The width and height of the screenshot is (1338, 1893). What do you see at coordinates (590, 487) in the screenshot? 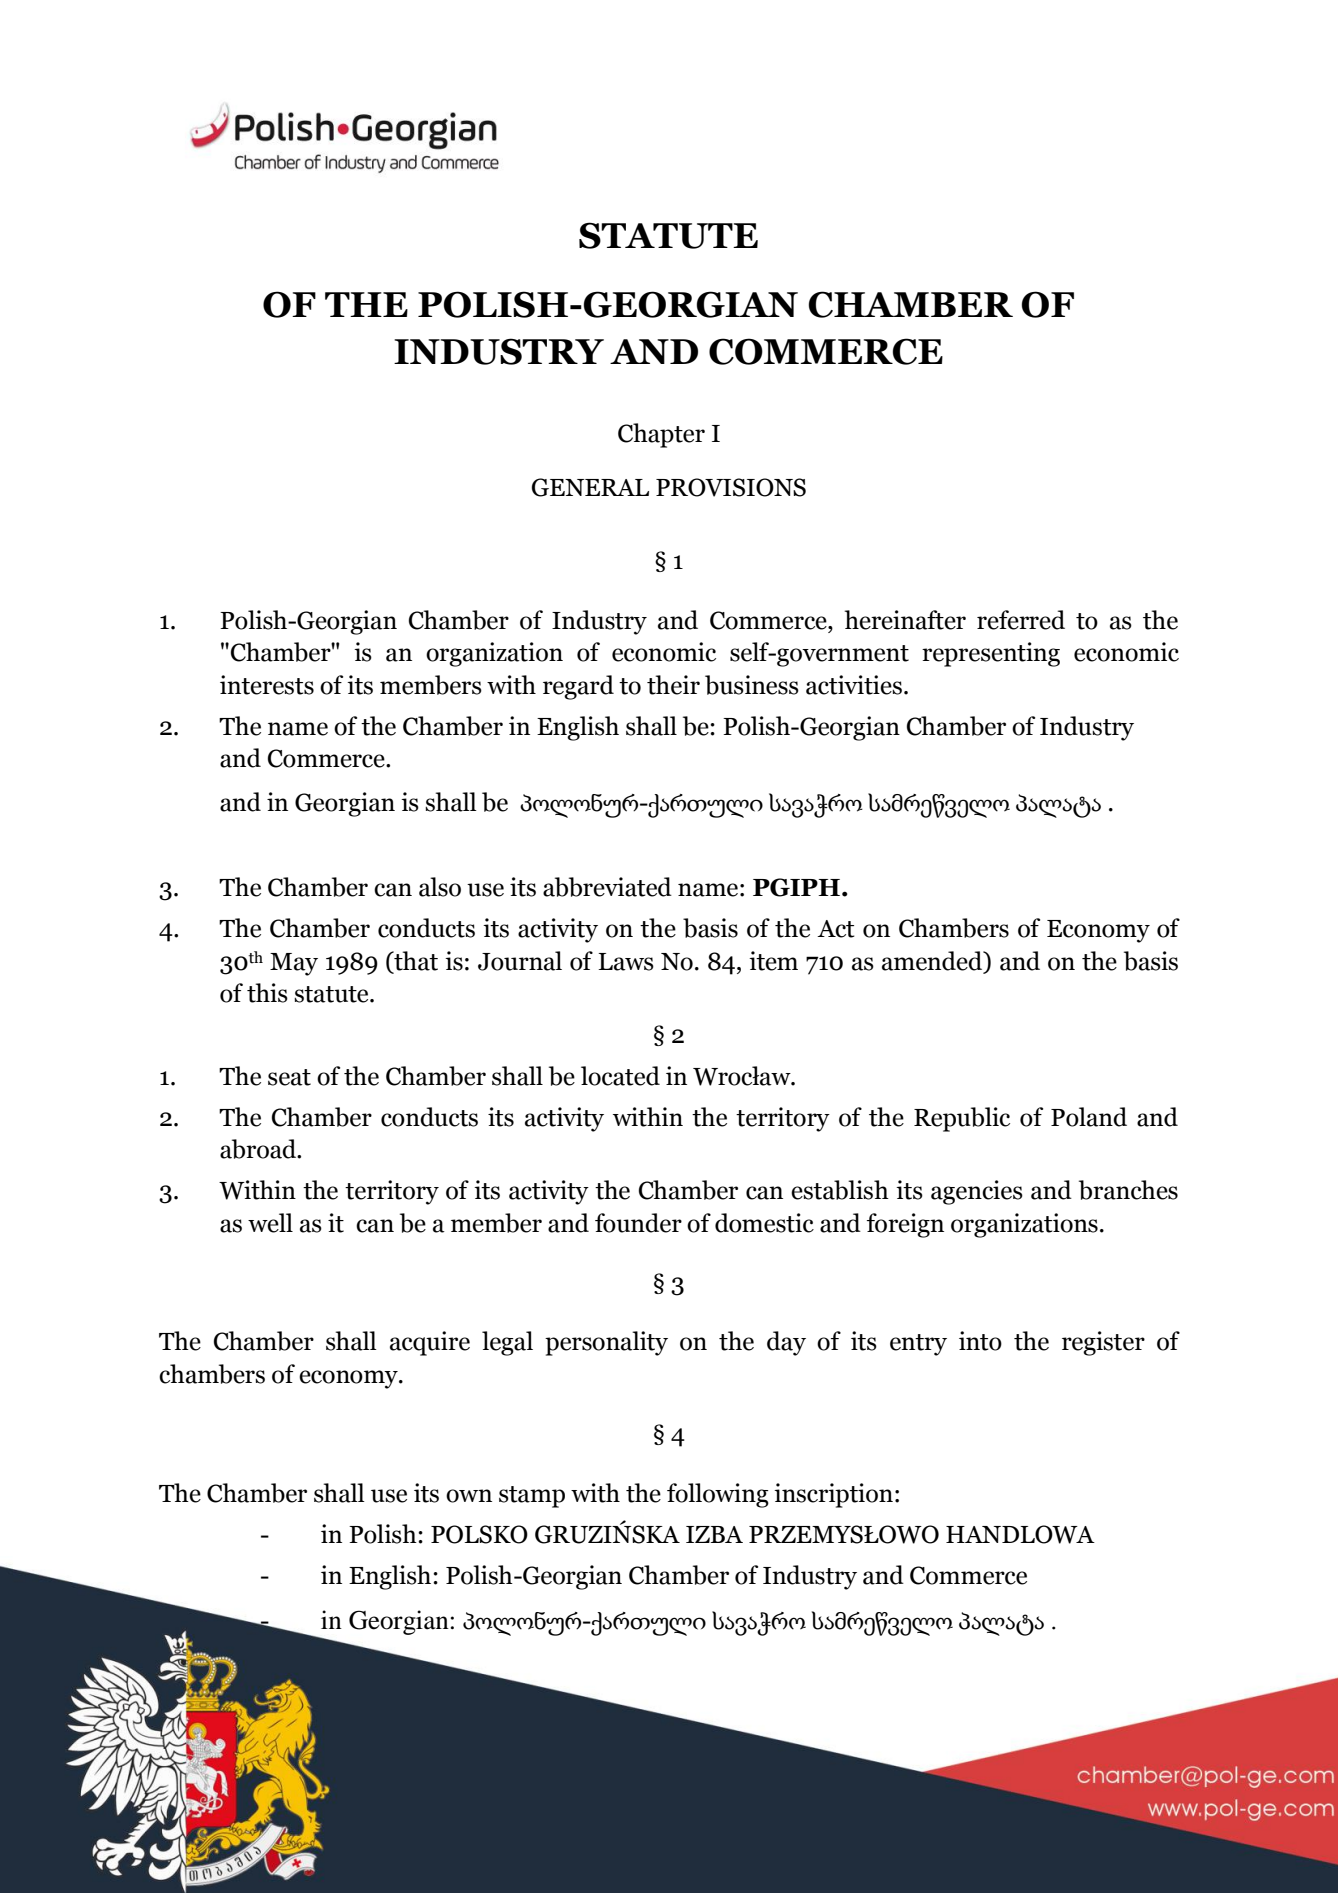
I see `GENERAL` at bounding box center [590, 487].
